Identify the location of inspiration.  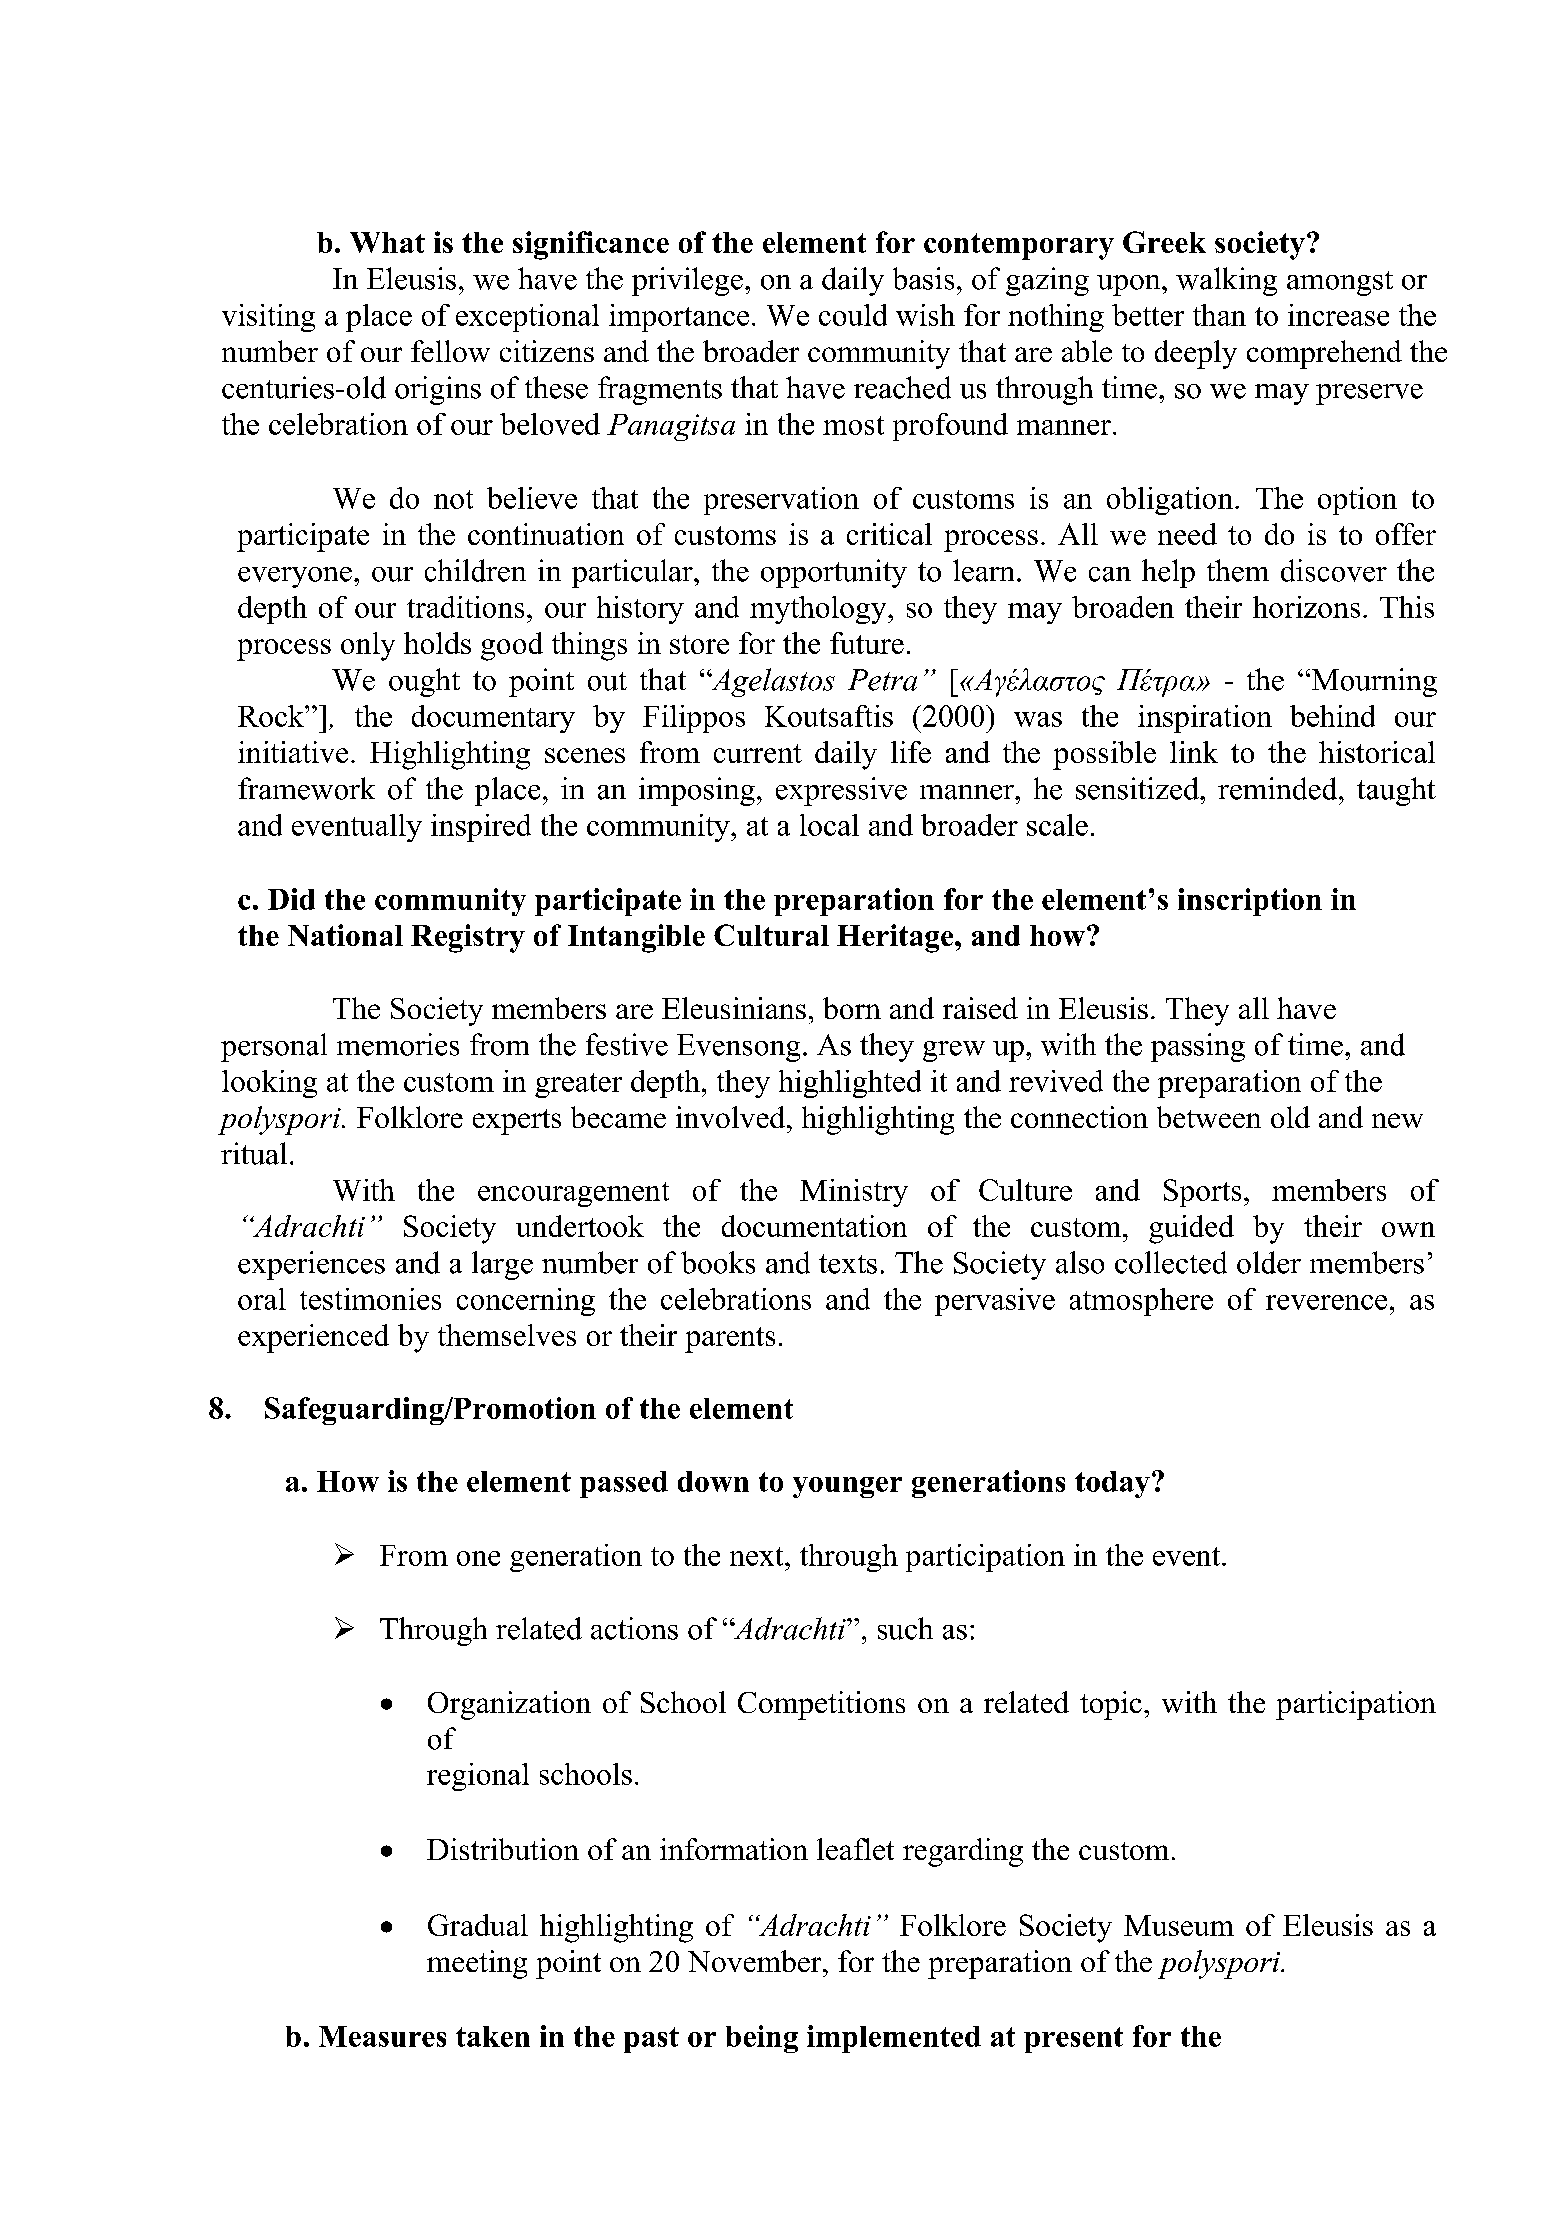
(1205, 719).
